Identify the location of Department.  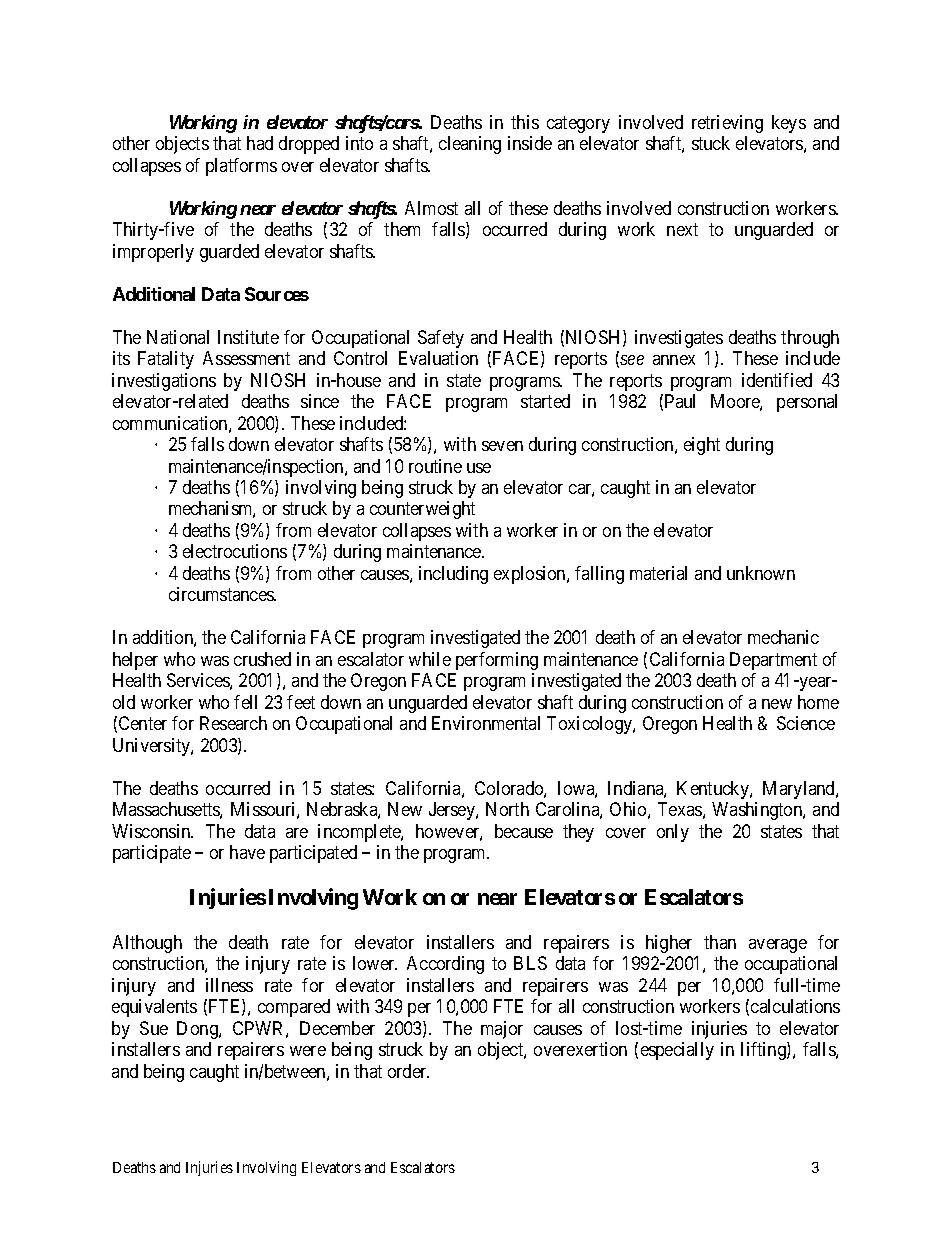
(773, 661).
